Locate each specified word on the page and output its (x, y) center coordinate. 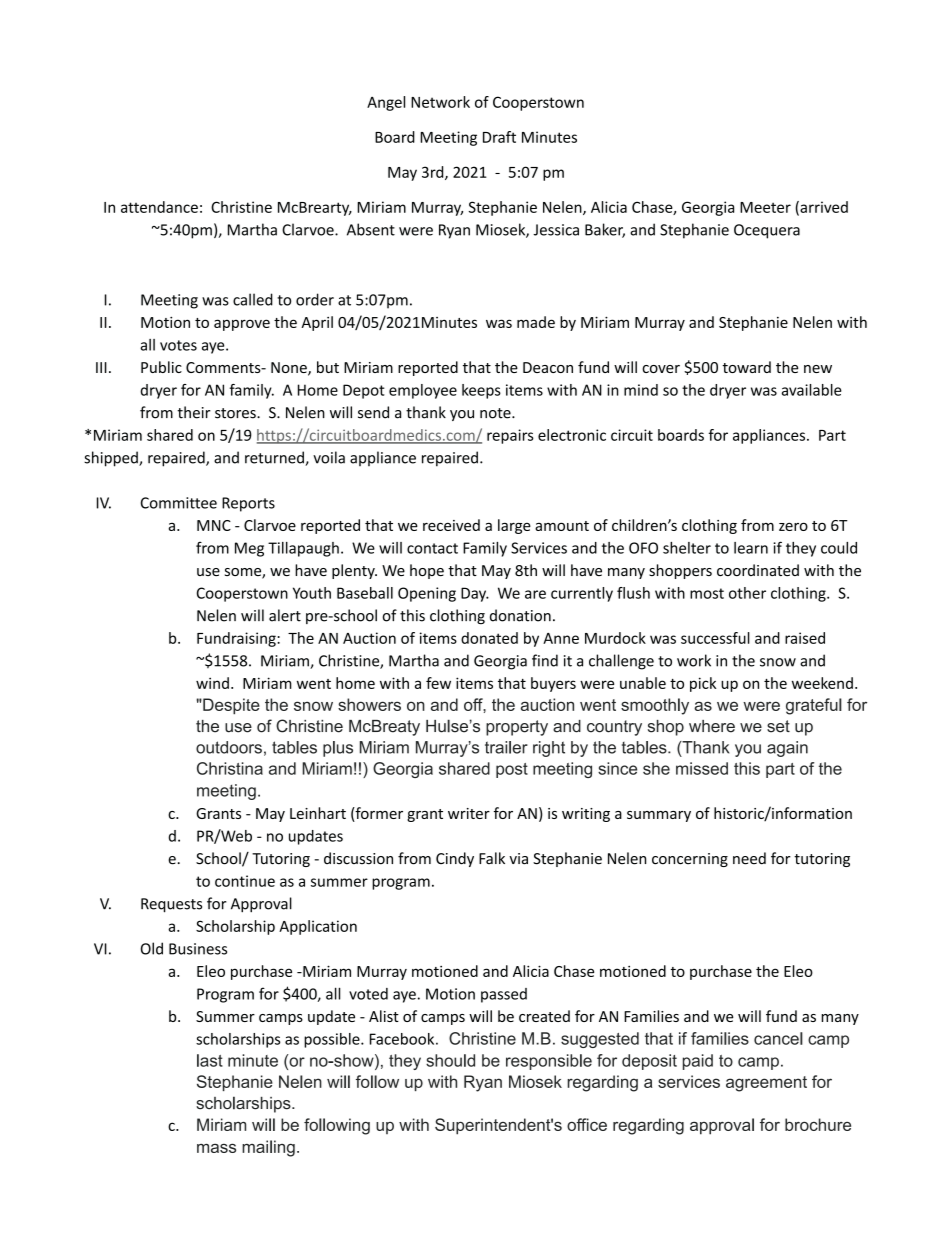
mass (216, 1148)
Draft (499, 137)
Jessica (556, 230)
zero (793, 526)
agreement (766, 1084)
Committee (179, 503)
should (450, 1060)
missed (702, 768)
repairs (510, 436)
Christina (230, 768)
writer (469, 813)
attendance (159, 207)
